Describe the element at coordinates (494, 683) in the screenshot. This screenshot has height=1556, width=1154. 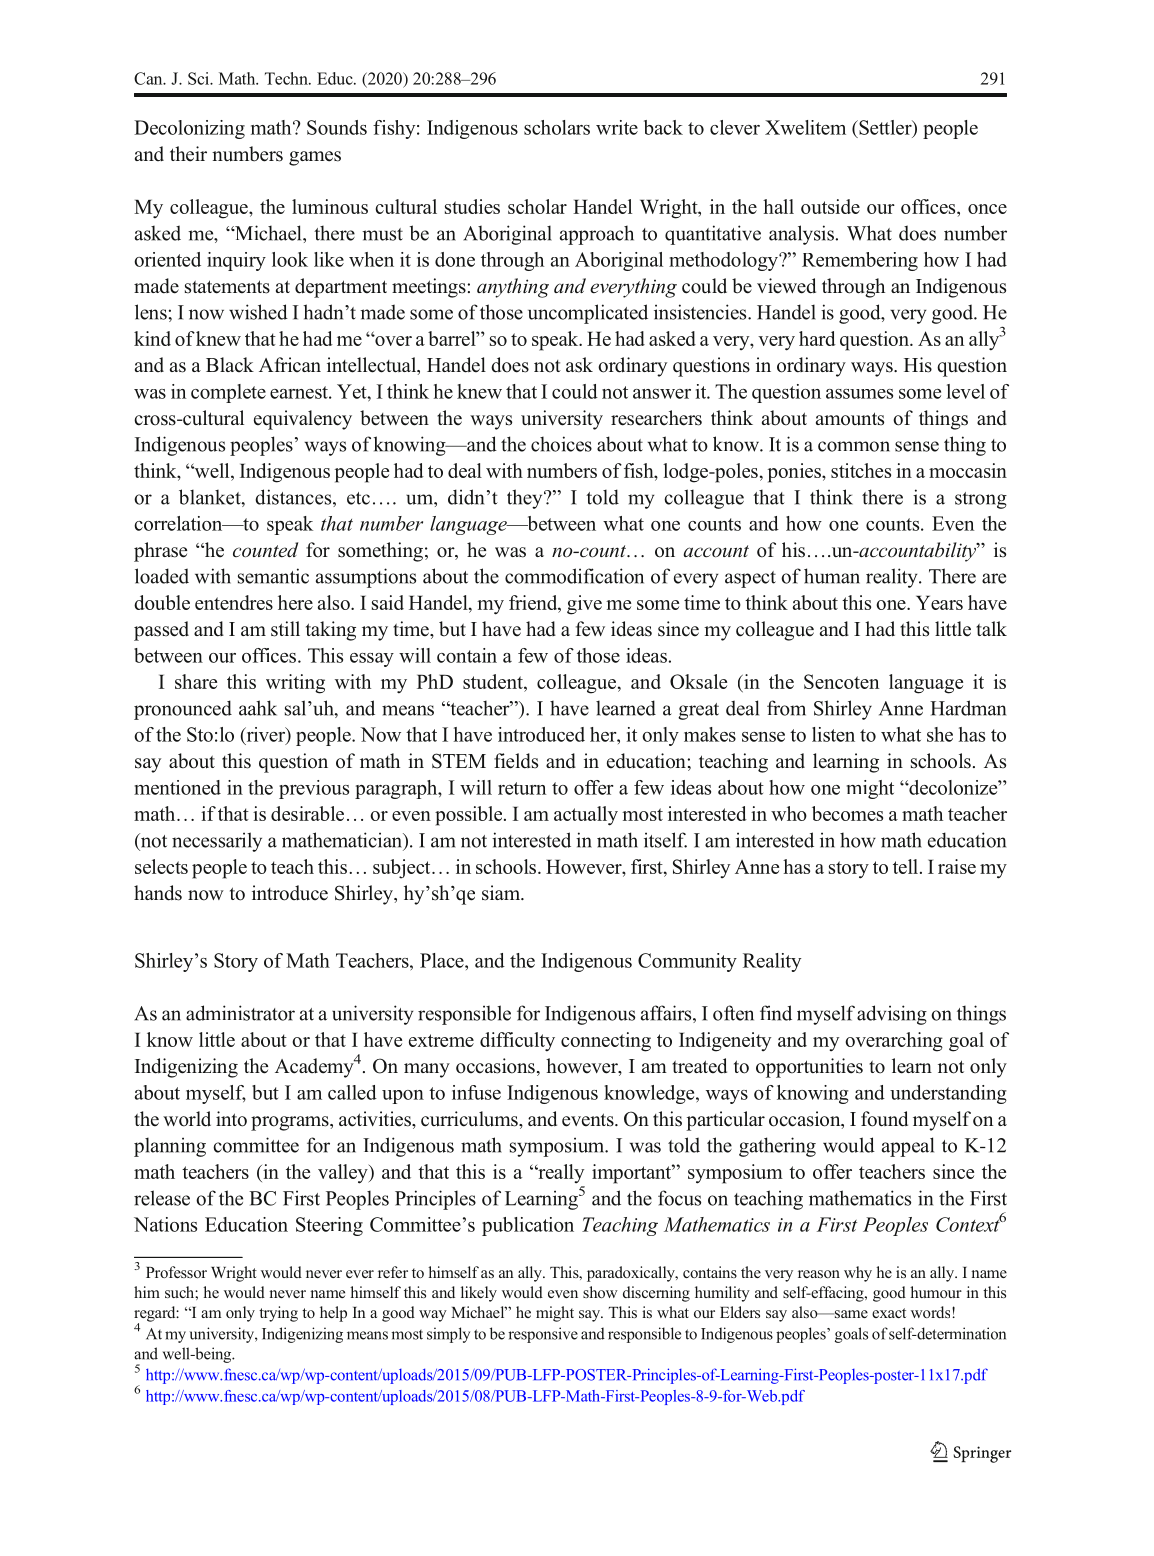
I see `student` at that location.
